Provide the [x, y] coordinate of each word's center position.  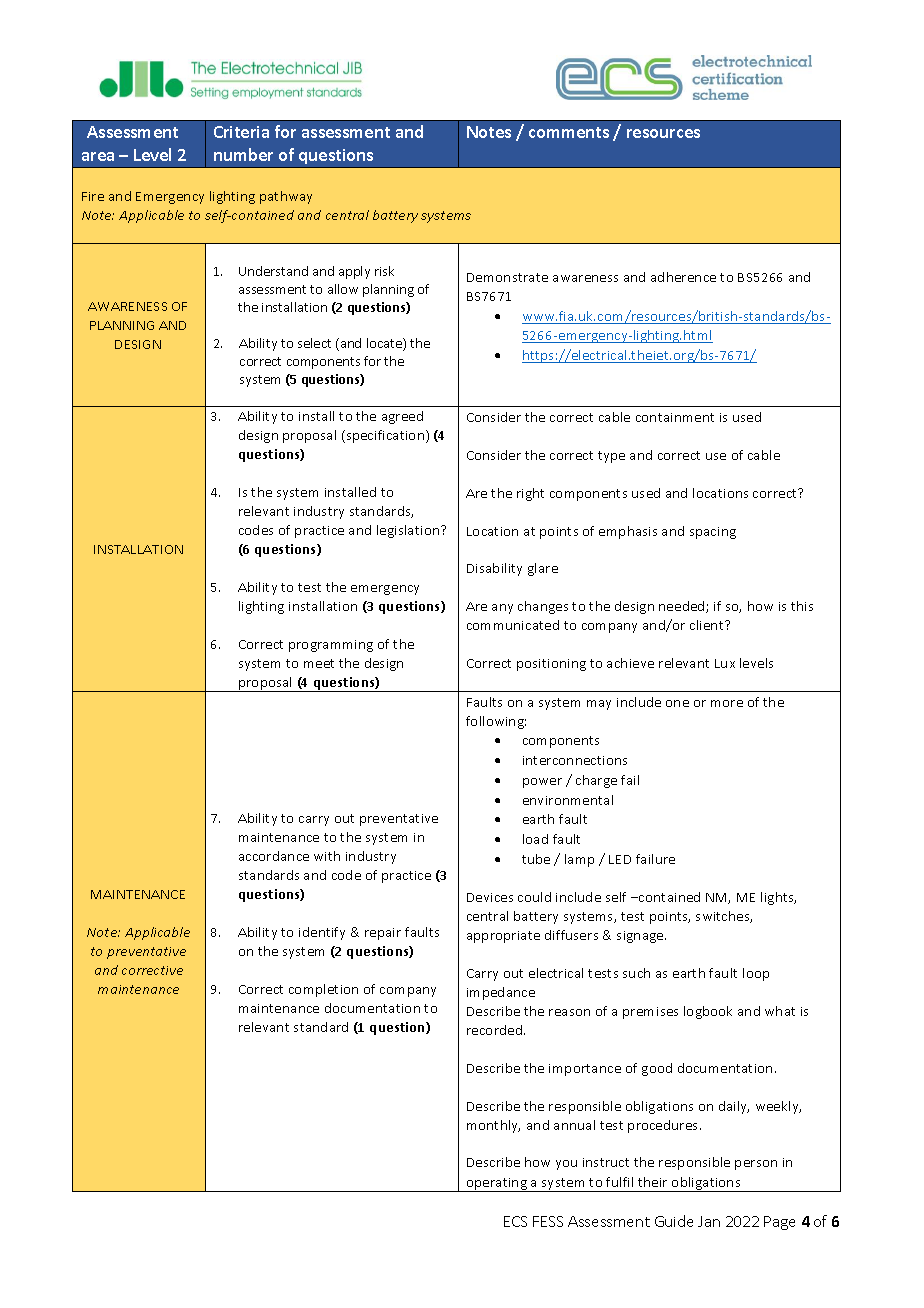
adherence [683, 277]
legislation [409, 531]
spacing [713, 533]
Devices [490, 897]
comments [569, 132]
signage [641, 937]
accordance [274, 856]
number [243, 154]
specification [385, 436]
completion [323, 990]
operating [497, 1185]
